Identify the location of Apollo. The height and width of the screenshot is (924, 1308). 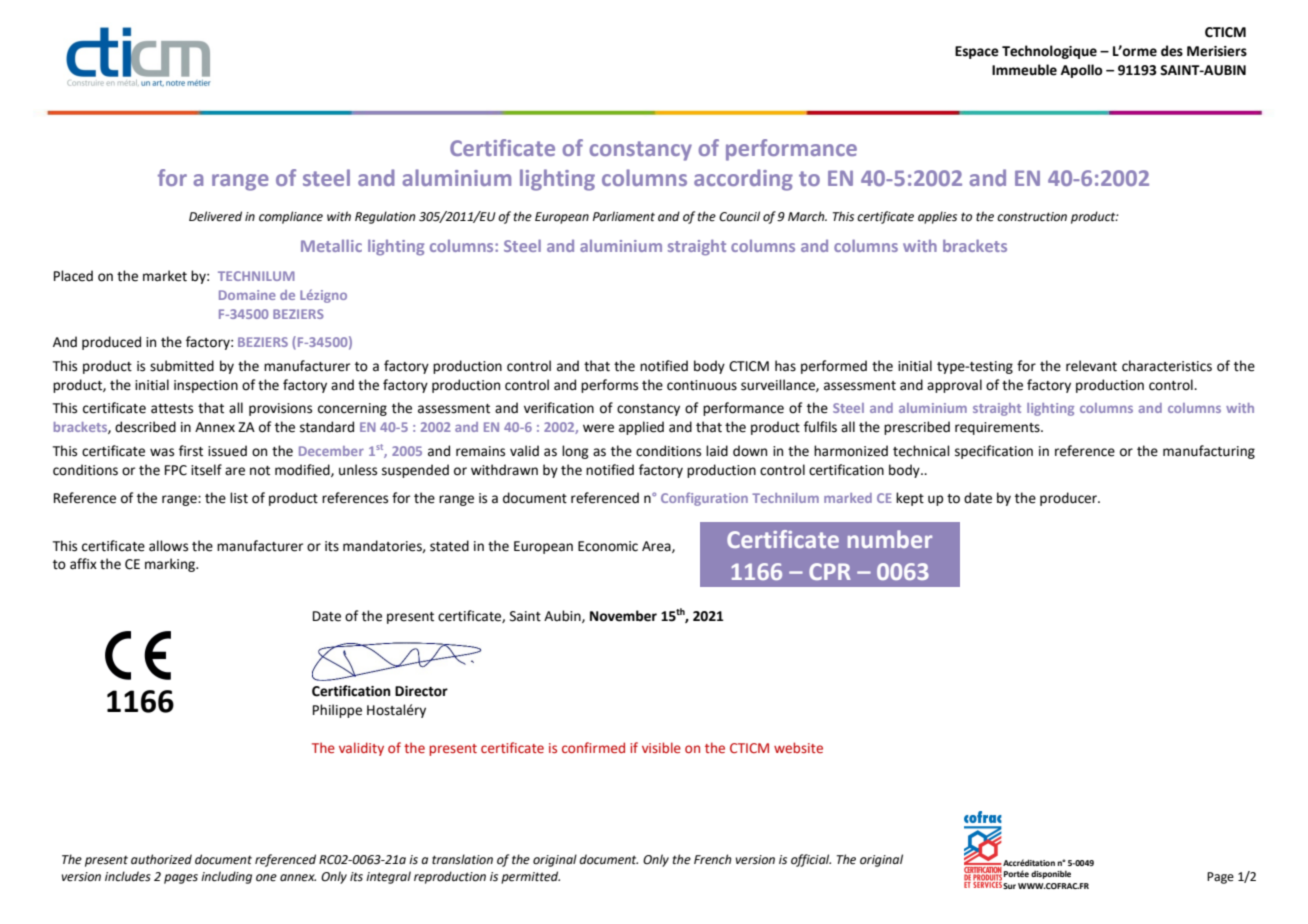
(1082, 71).
